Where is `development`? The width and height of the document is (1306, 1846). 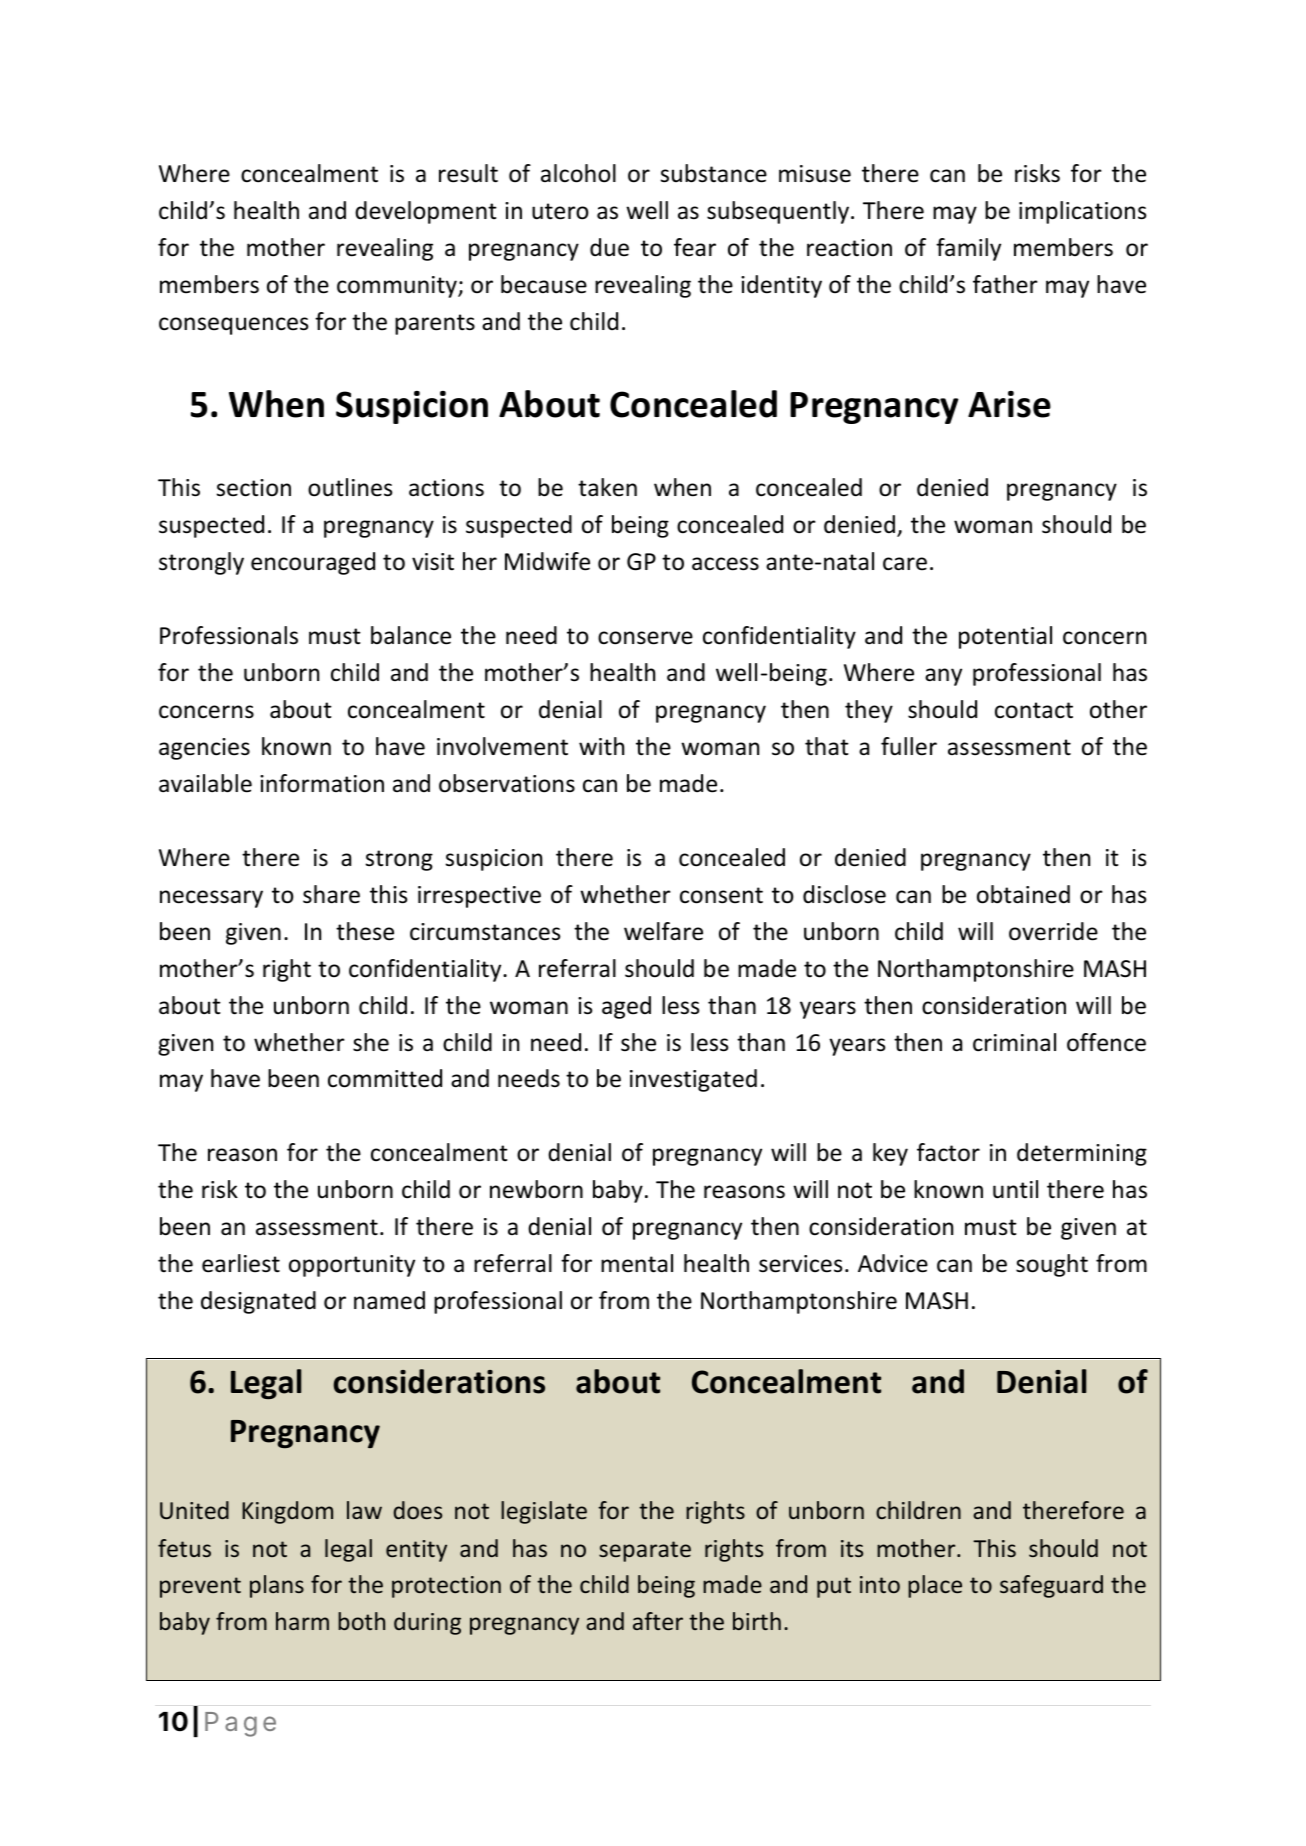
development is located at coordinates (426, 212).
